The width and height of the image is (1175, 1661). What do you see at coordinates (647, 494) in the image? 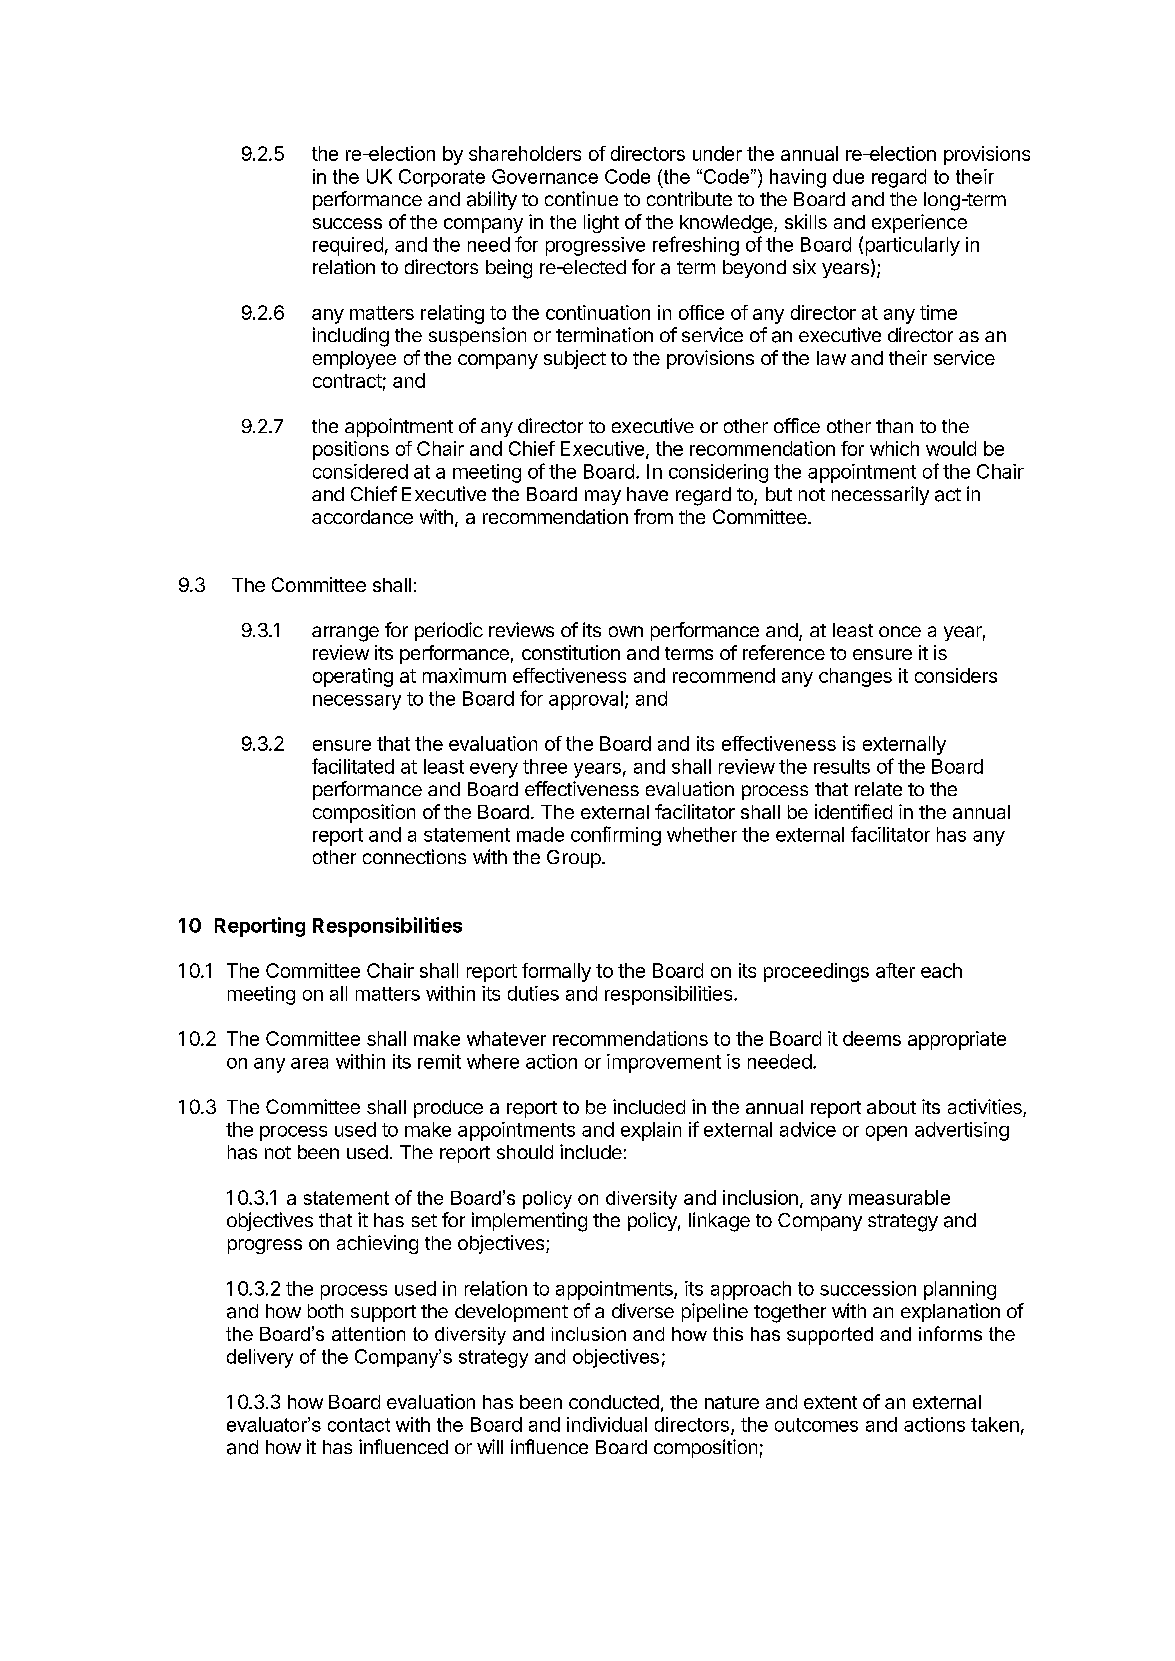
I see `have` at bounding box center [647, 494].
